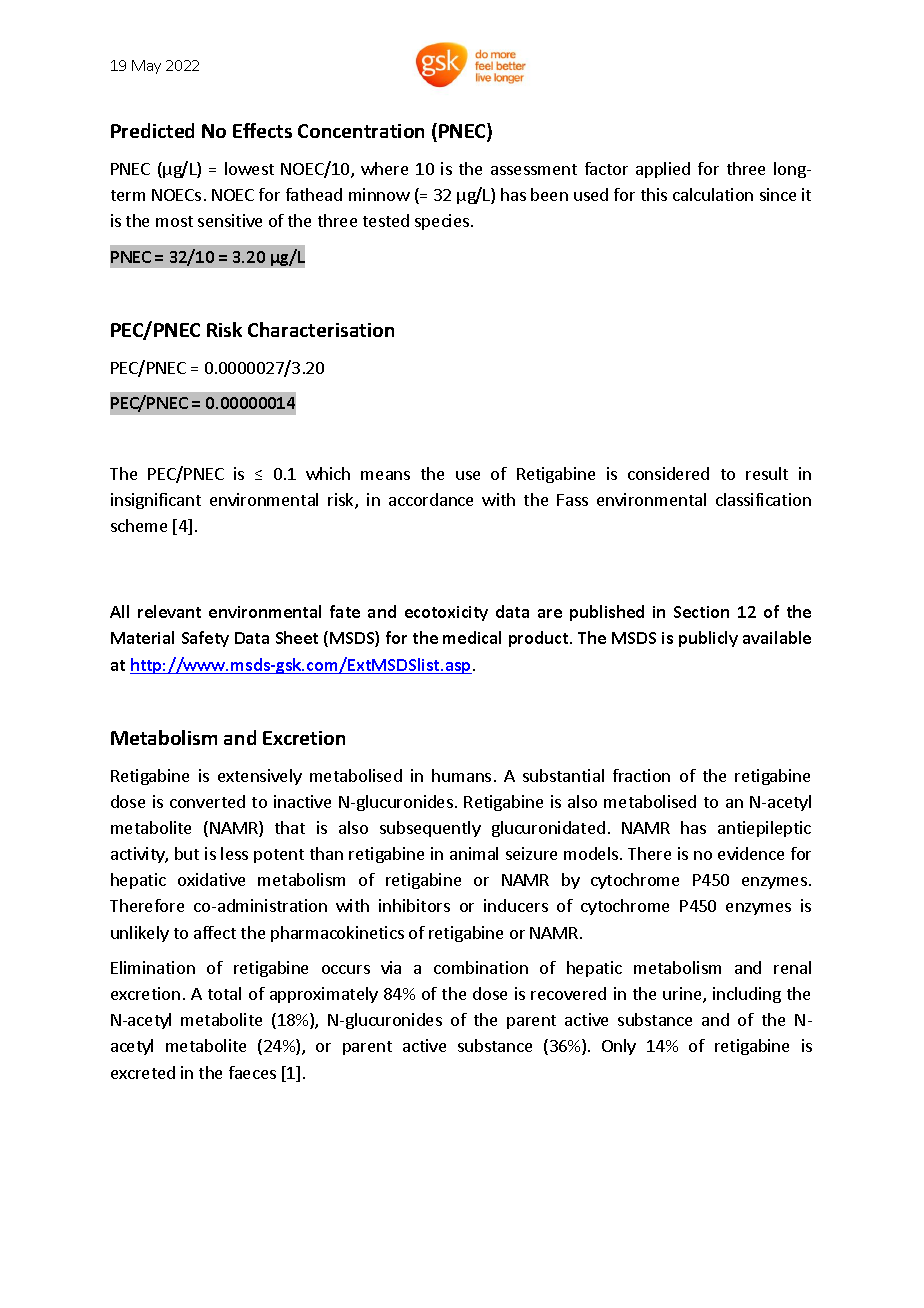  What do you see at coordinates (152, 130) in the page?
I see `Predicted` at bounding box center [152, 130].
